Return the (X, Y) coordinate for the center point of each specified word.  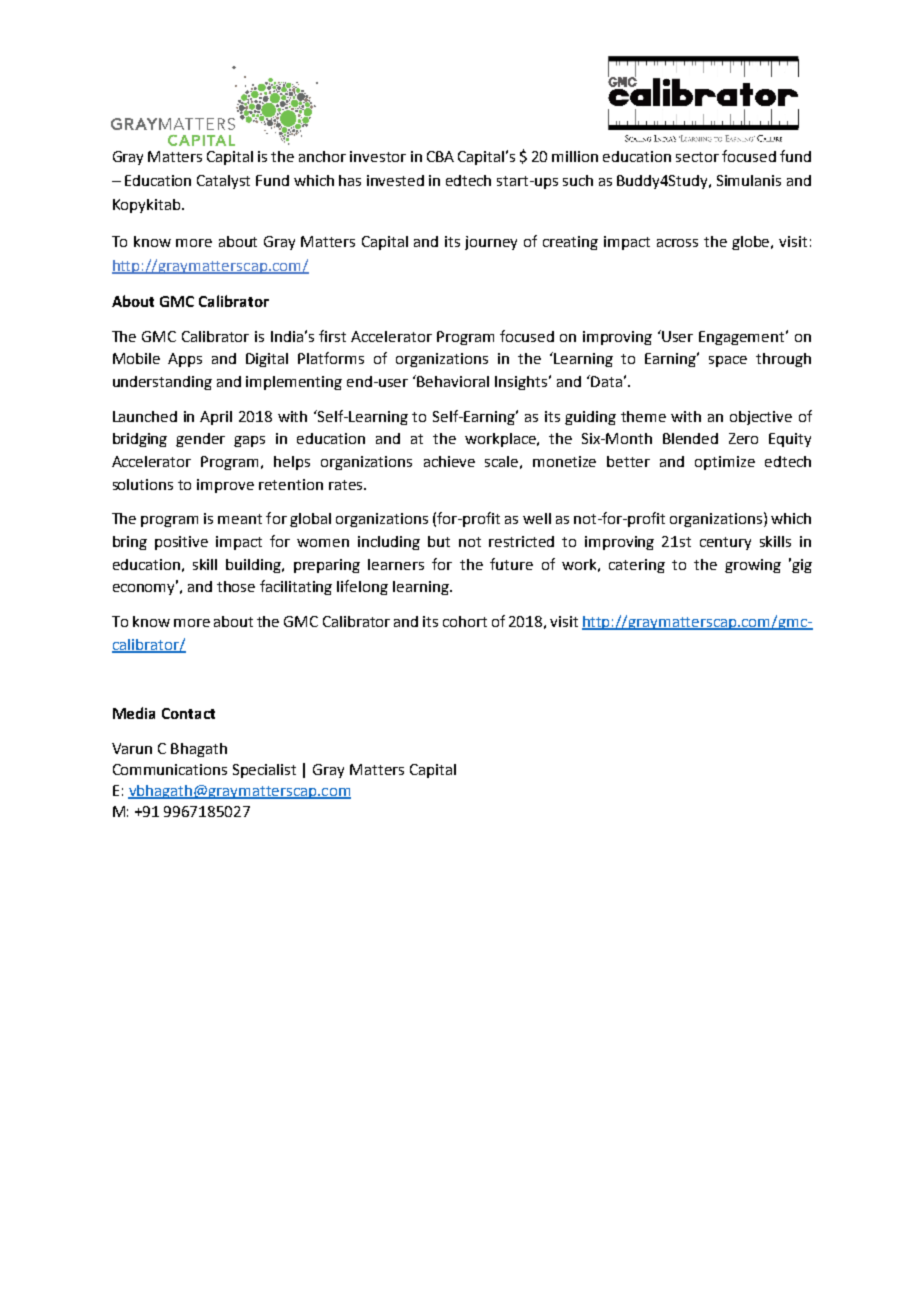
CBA (440, 156)
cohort (465, 621)
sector (697, 157)
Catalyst (223, 182)
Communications (170, 769)
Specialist (264, 771)
